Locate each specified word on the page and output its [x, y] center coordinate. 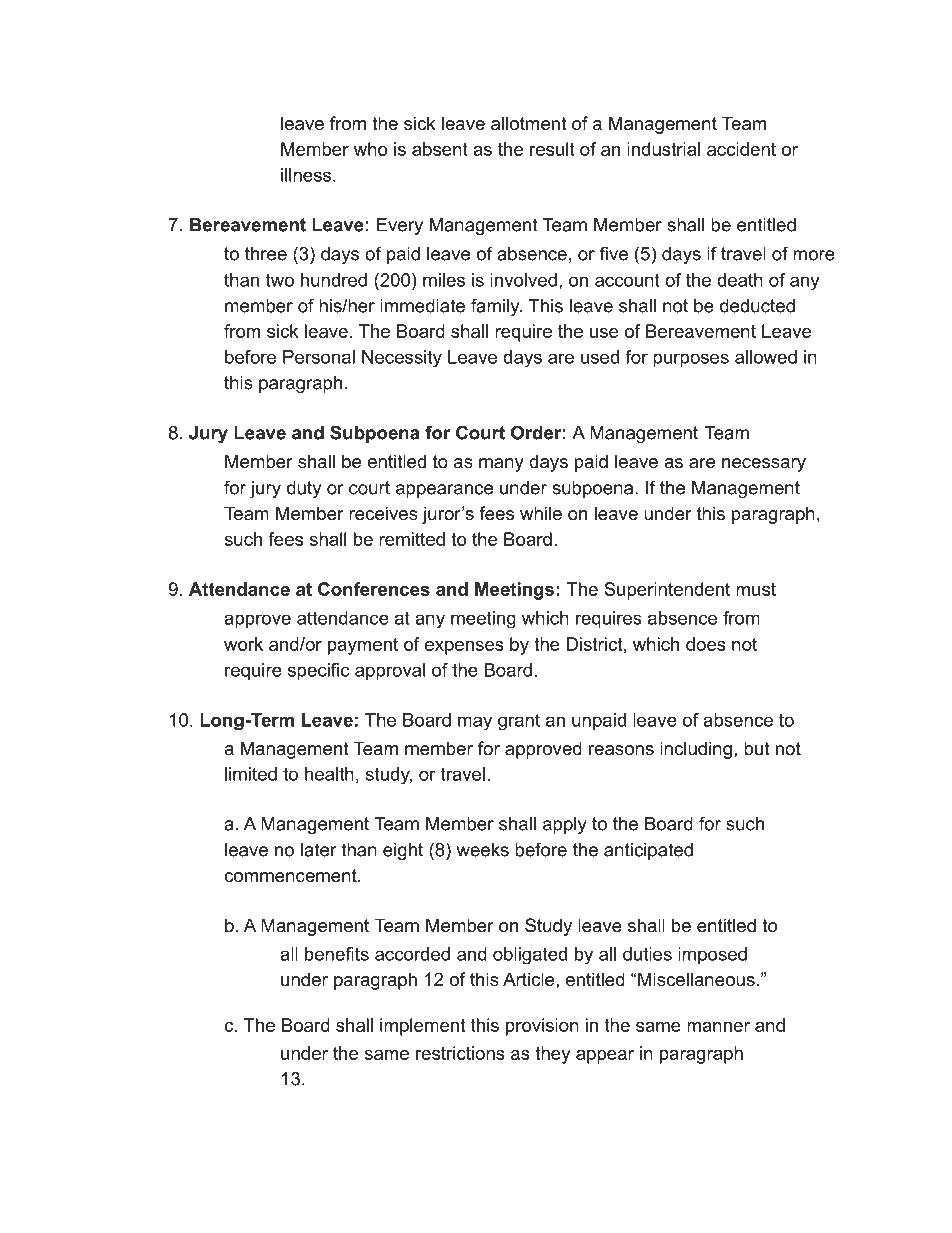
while [541, 513]
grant [519, 721]
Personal [319, 357]
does [706, 644]
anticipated [648, 851]
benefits [337, 954]
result [552, 149]
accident [741, 149]
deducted [757, 306]
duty [304, 489]
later [318, 850]
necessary [764, 465]
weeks [483, 850]
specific [319, 671]
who [370, 149]
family [496, 307]
